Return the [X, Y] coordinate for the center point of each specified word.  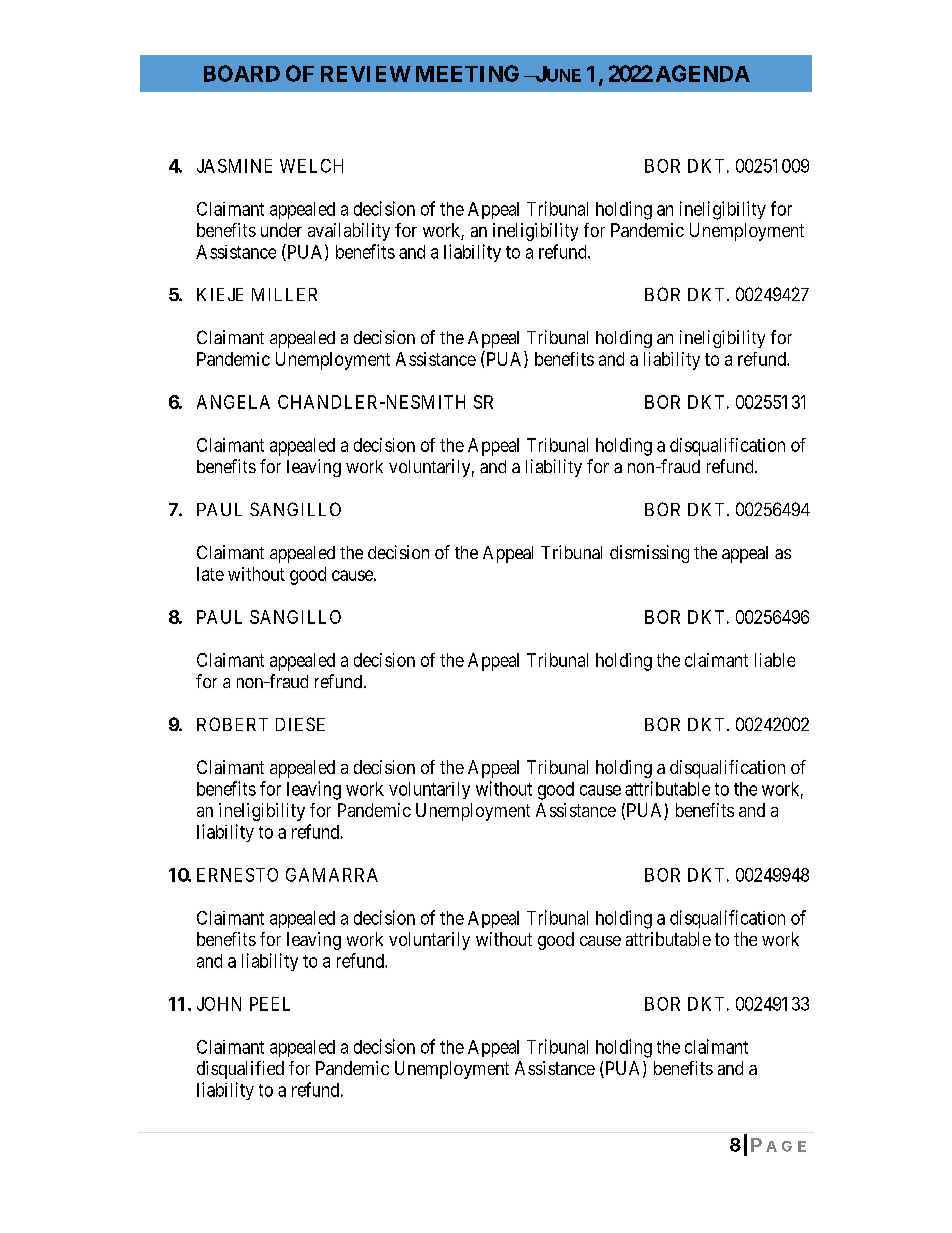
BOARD [242, 73]
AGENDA [703, 73]
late [210, 574]
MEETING [467, 73]
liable [775, 660]
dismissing [649, 554]
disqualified [240, 1070]
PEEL [270, 1004]
